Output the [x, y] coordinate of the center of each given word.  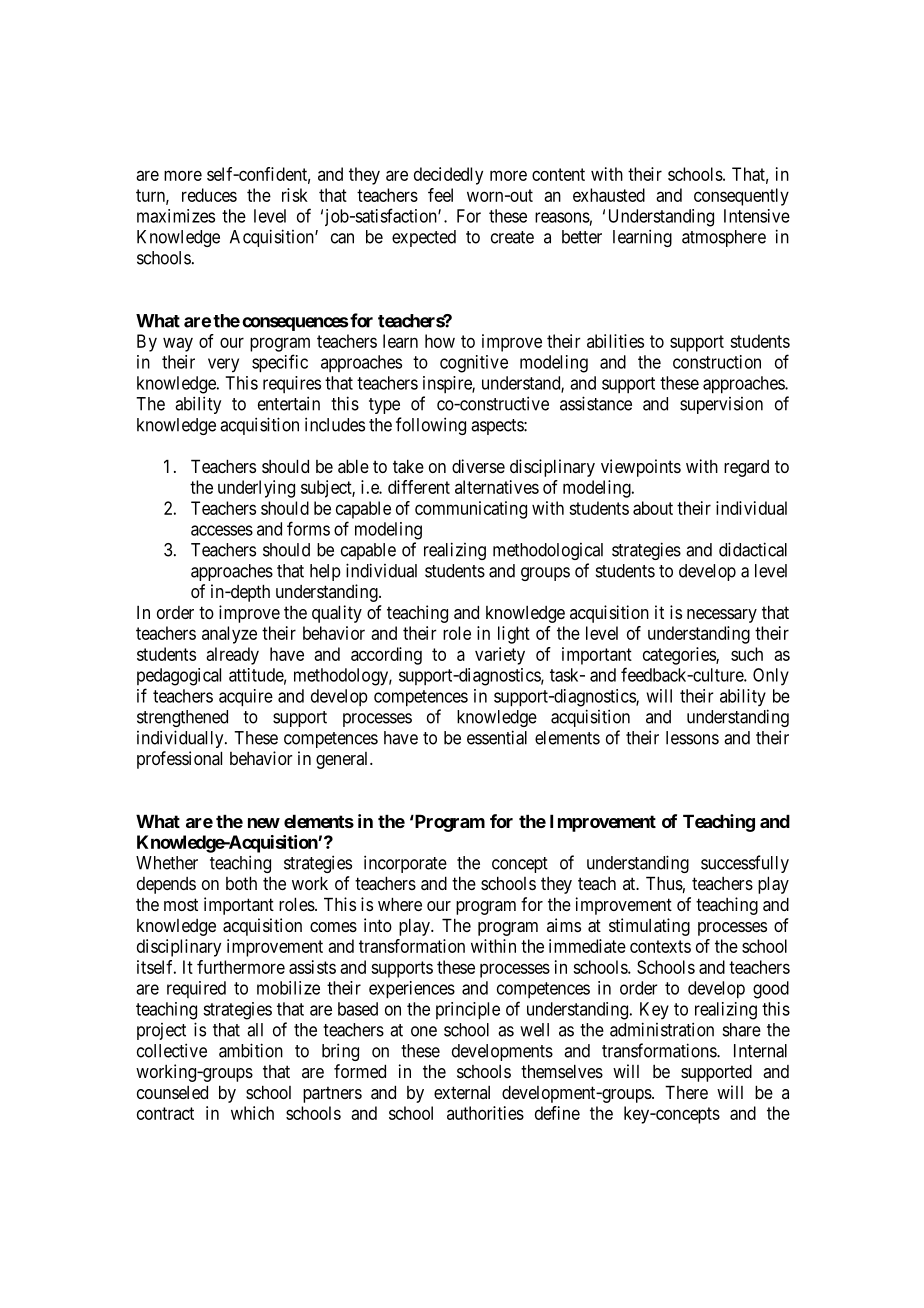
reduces [209, 195]
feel [440, 195]
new [264, 823]
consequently [741, 197]
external [462, 1092]
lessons [692, 738]
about [653, 508]
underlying [256, 489]
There [686, 1092]
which [252, 1113]
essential [497, 737]
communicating [471, 510]
